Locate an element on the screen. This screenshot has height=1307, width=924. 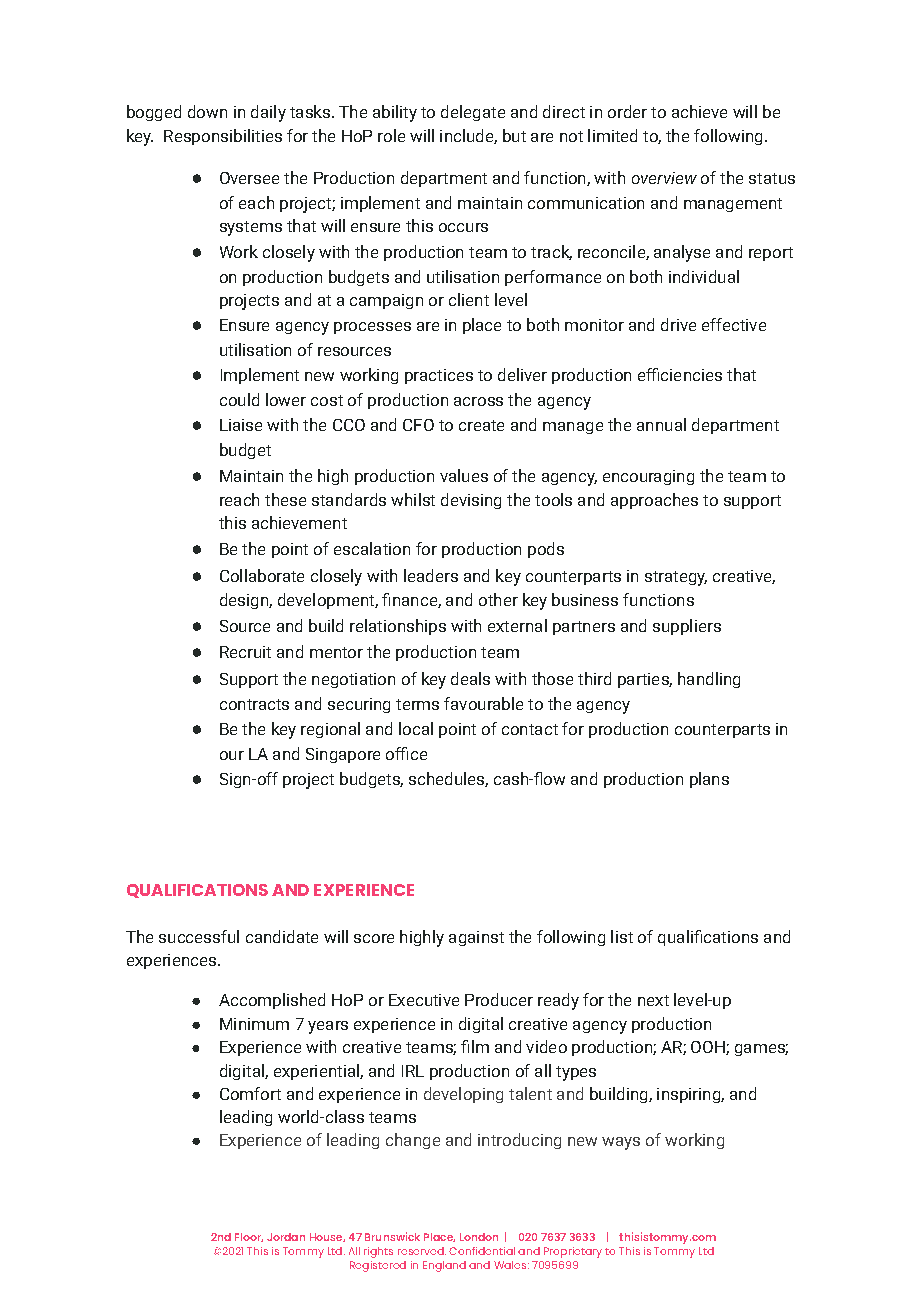
successful is located at coordinates (199, 936).
